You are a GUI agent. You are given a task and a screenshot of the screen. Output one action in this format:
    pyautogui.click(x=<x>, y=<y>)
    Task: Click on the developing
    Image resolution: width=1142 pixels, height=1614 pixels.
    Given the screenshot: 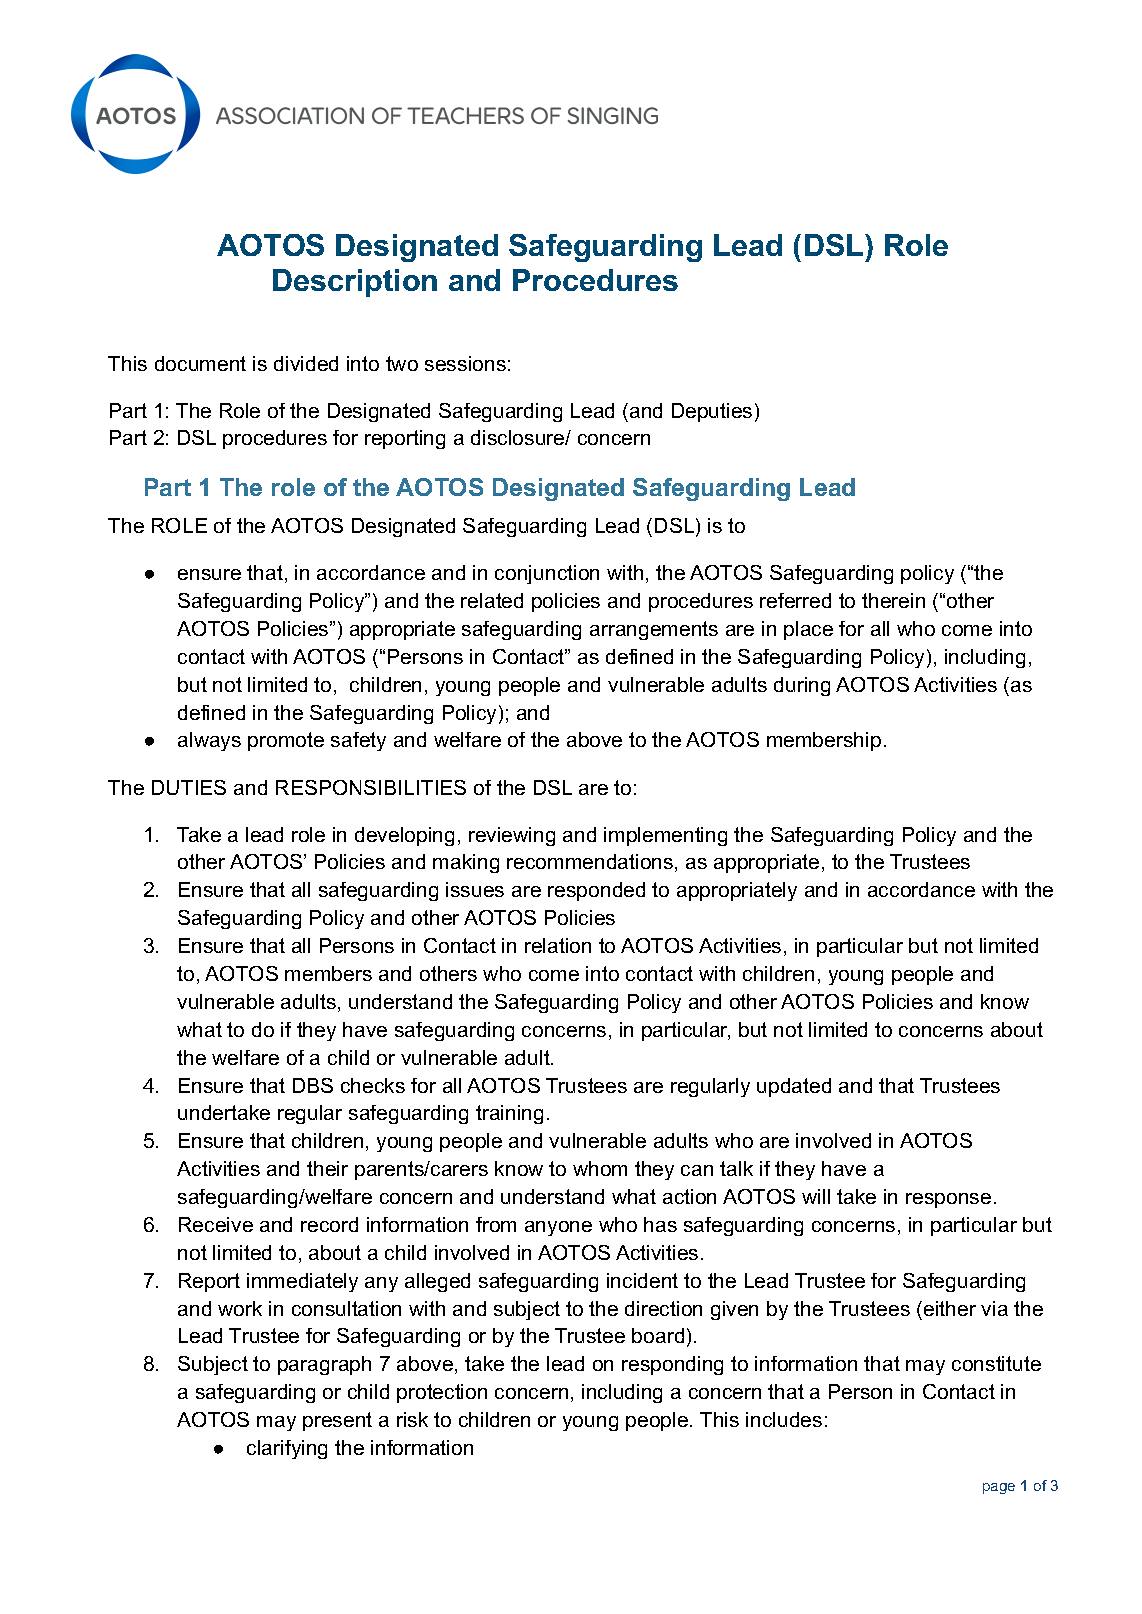 What is the action you would take?
    pyautogui.click(x=404, y=836)
